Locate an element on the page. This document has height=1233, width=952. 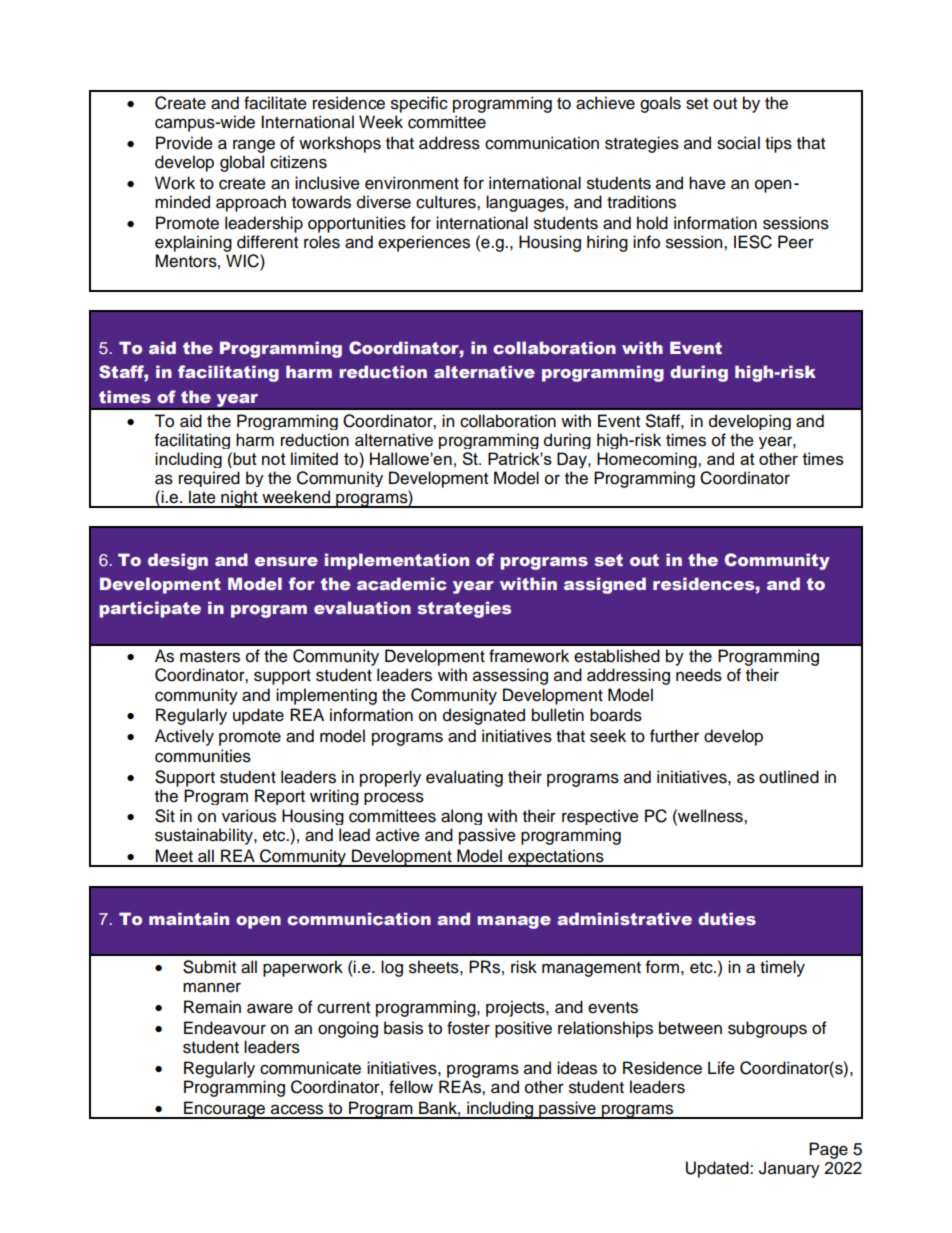
assessing is located at coordinates (510, 676).
